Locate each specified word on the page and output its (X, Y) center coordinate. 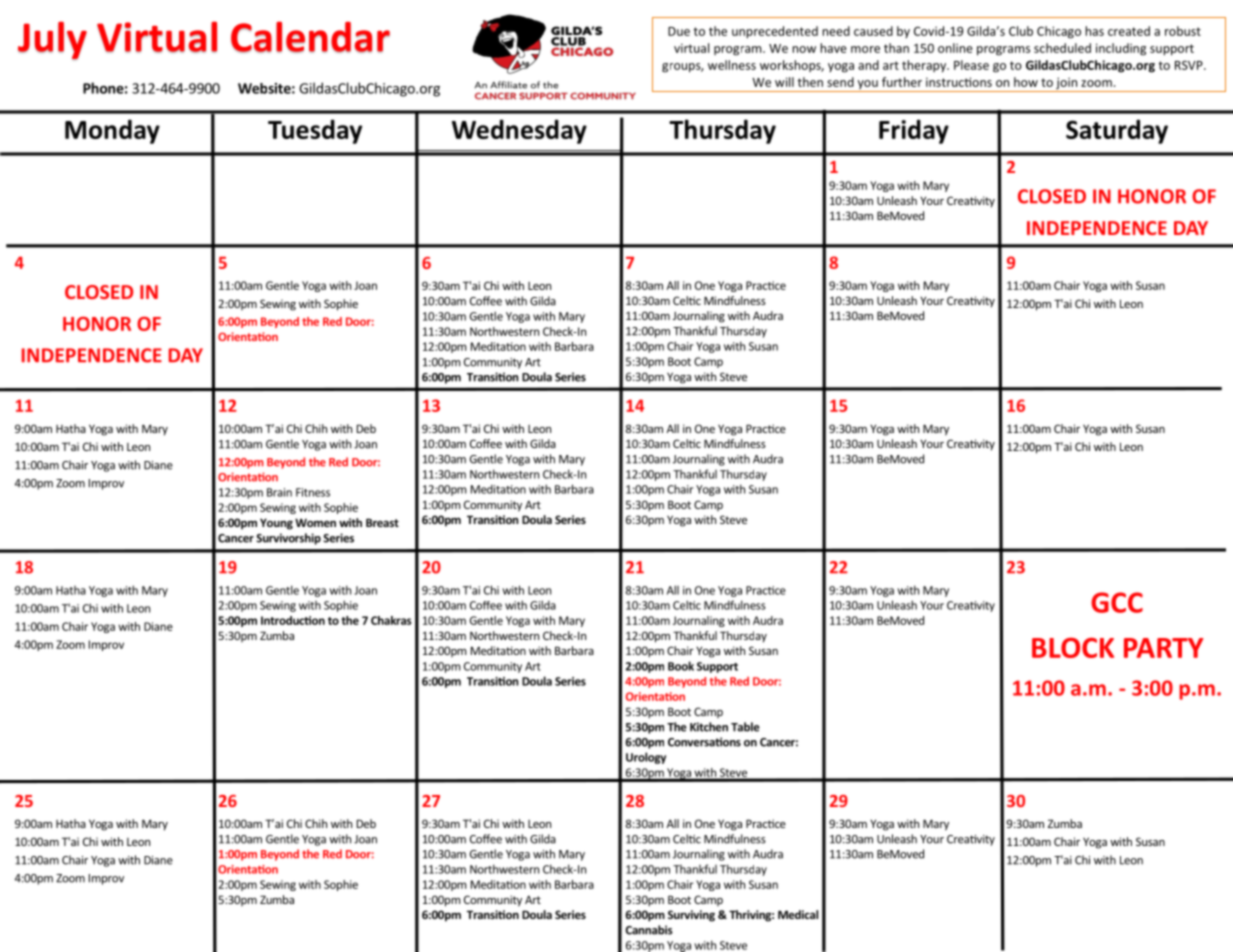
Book (681, 666)
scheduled (1062, 48)
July (52, 40)
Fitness (313, 492)
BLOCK (1073, 648)
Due (679, 31)
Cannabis (649, 930)
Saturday (1117, 131)
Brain (279, 492)
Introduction (293, 620)
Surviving (691, 916)
